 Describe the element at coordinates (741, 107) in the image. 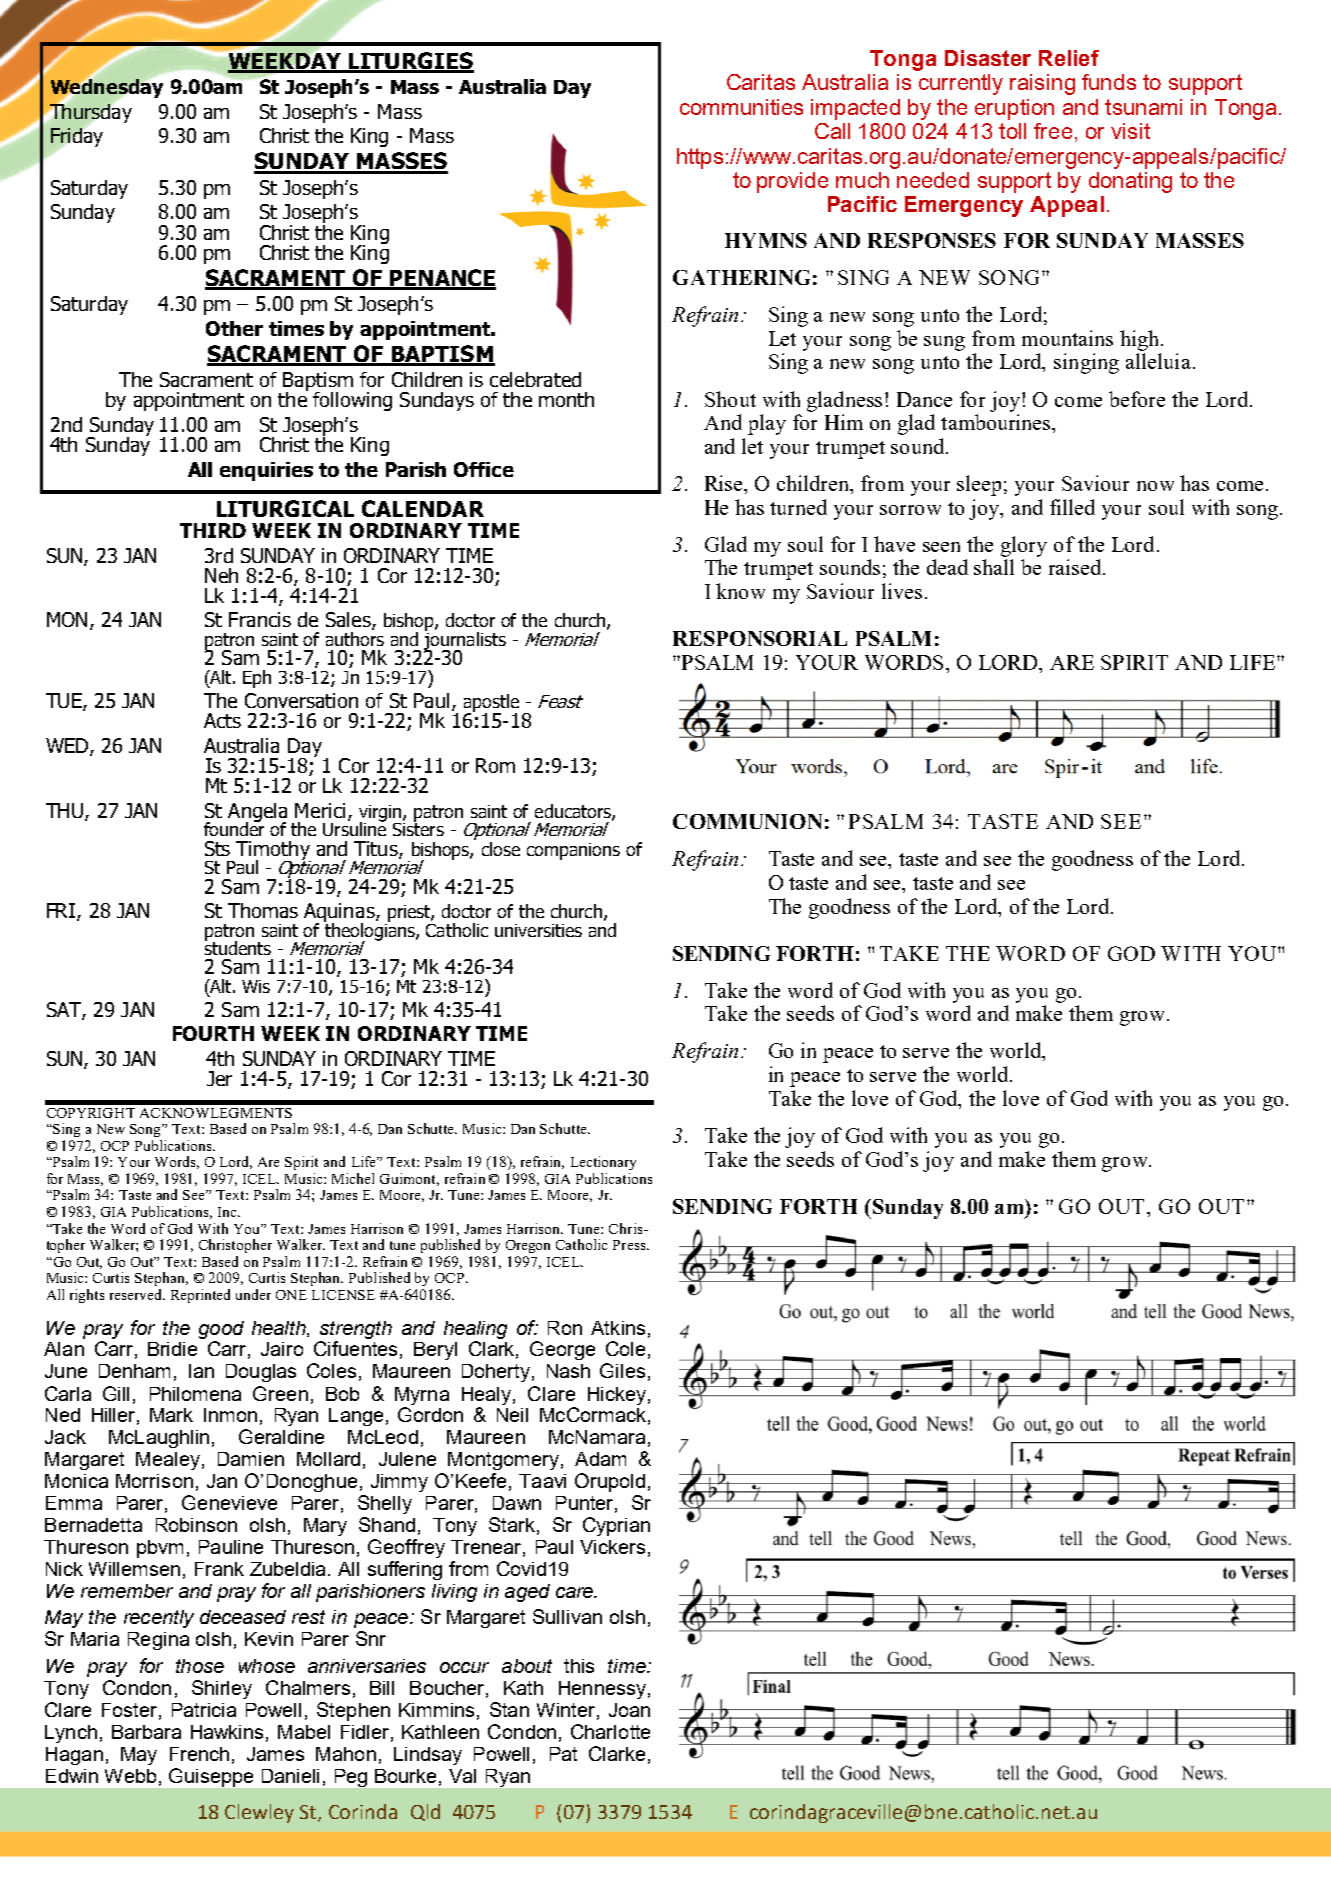

I see `communities` at that location.
